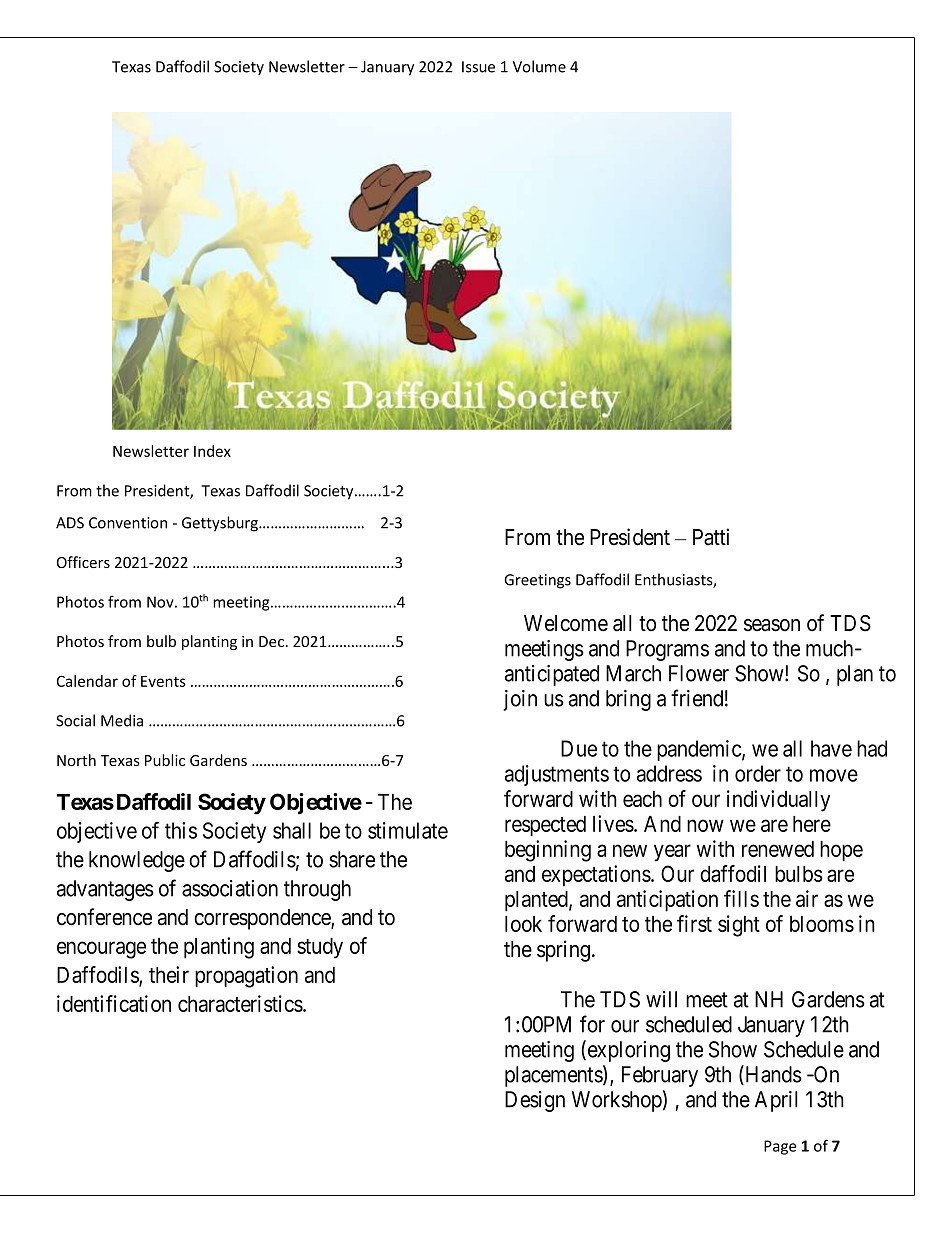  What do you see at coordinates (165, 760) in the image?
I see `Public` at bounding box center [165, 760].
